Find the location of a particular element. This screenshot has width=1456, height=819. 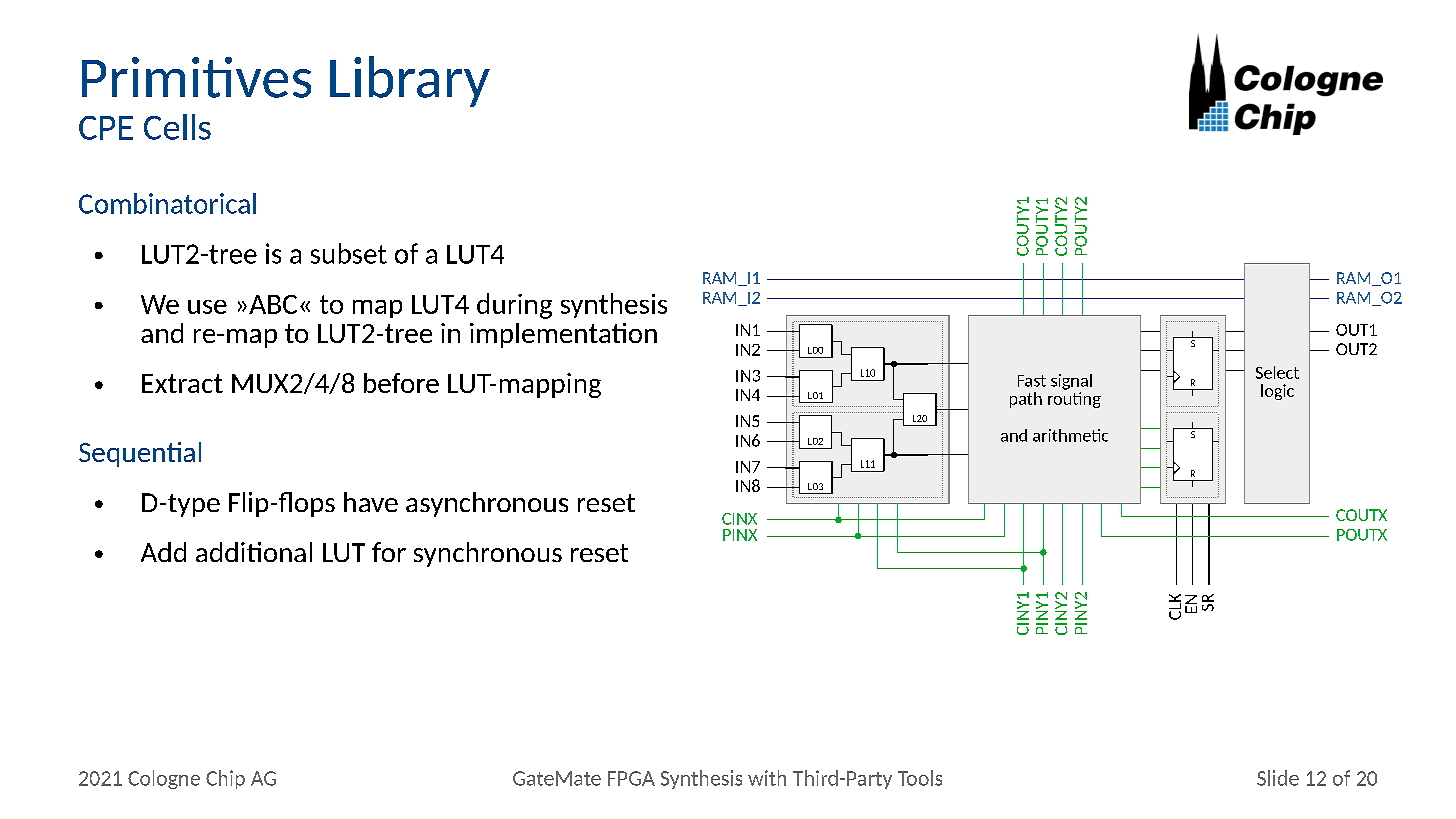

FPGA is located at coordinates (631, 778).
